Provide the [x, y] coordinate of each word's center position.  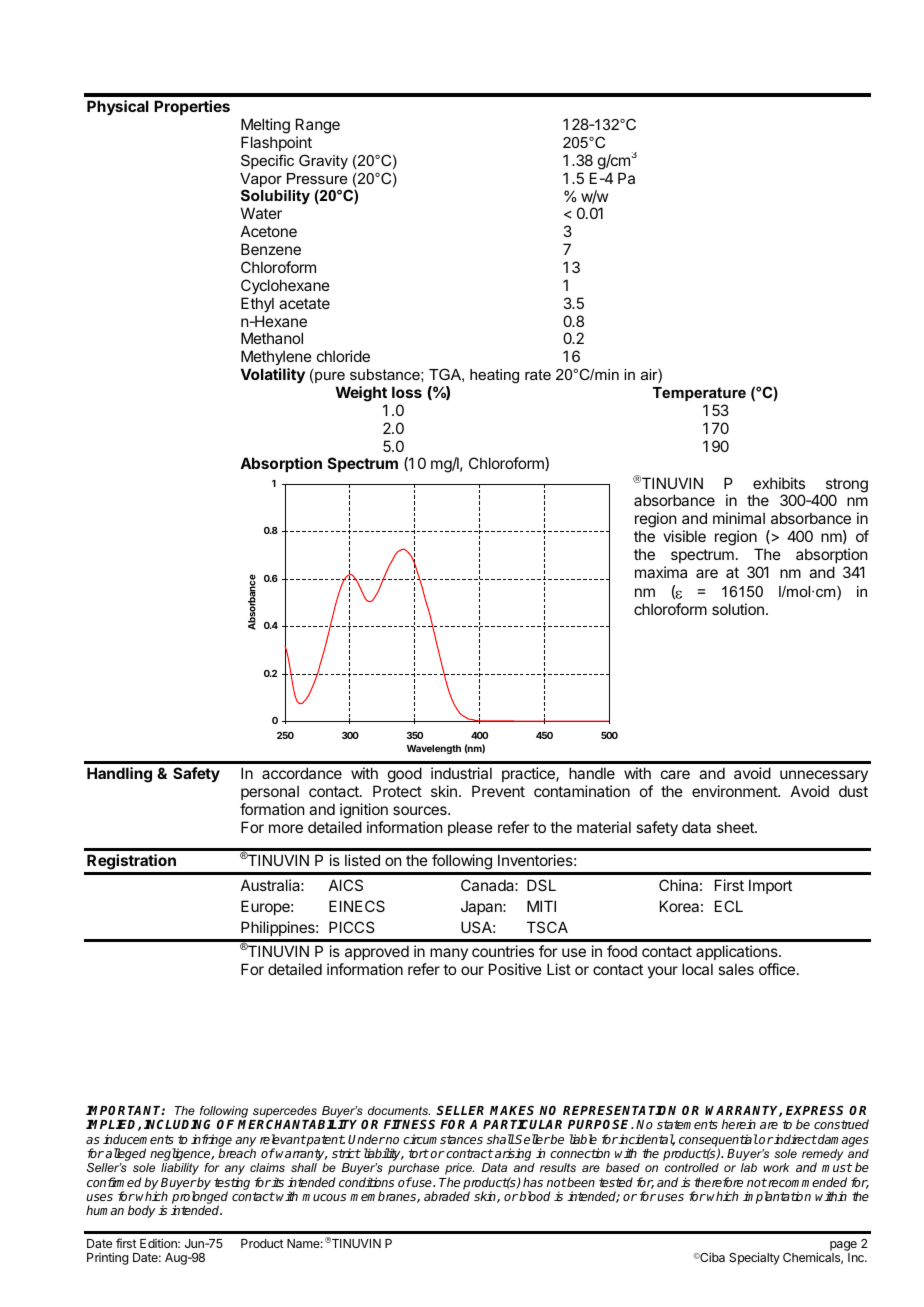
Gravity [323, 161]
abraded [447, 1196]
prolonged [200, 1199]
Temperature [699, 394]
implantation [777, 1197]
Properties [192, 107]
